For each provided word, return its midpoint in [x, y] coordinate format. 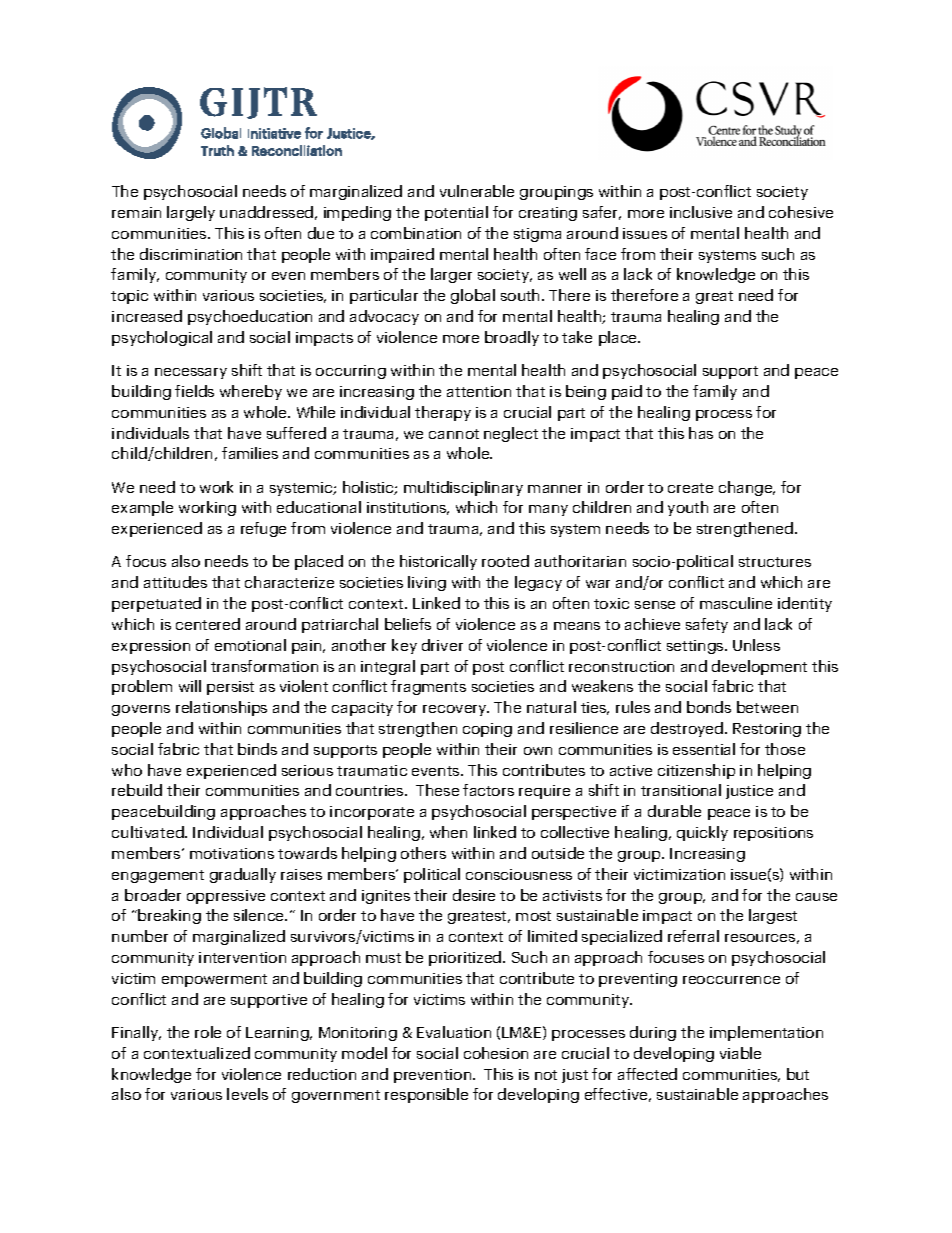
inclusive [701, 212]
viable [740, 1053]
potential [456, 213]
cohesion [496, 1053]
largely [191, 213]
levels [247, 1094]
